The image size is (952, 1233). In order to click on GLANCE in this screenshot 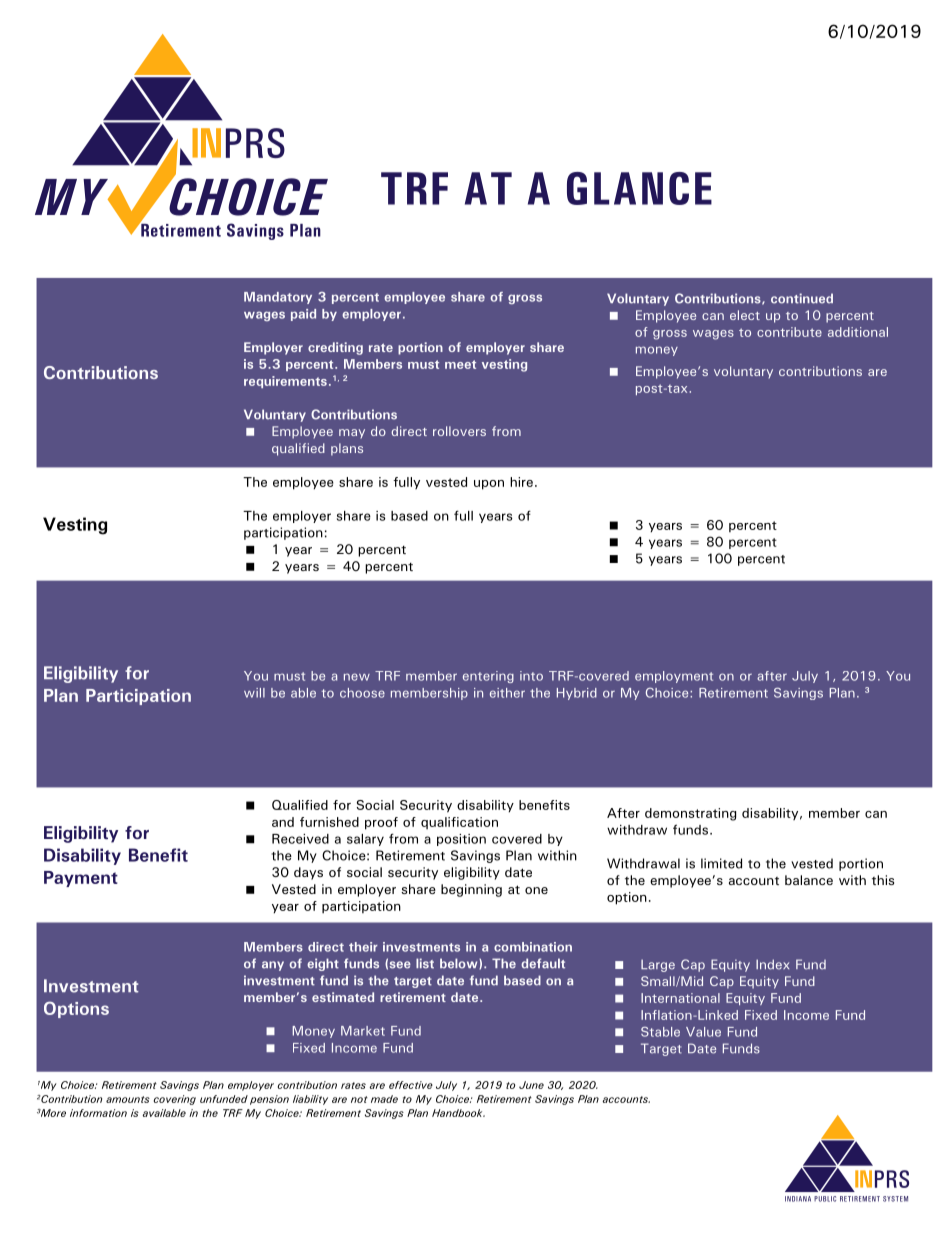, I will do `click(639, 188)`.
